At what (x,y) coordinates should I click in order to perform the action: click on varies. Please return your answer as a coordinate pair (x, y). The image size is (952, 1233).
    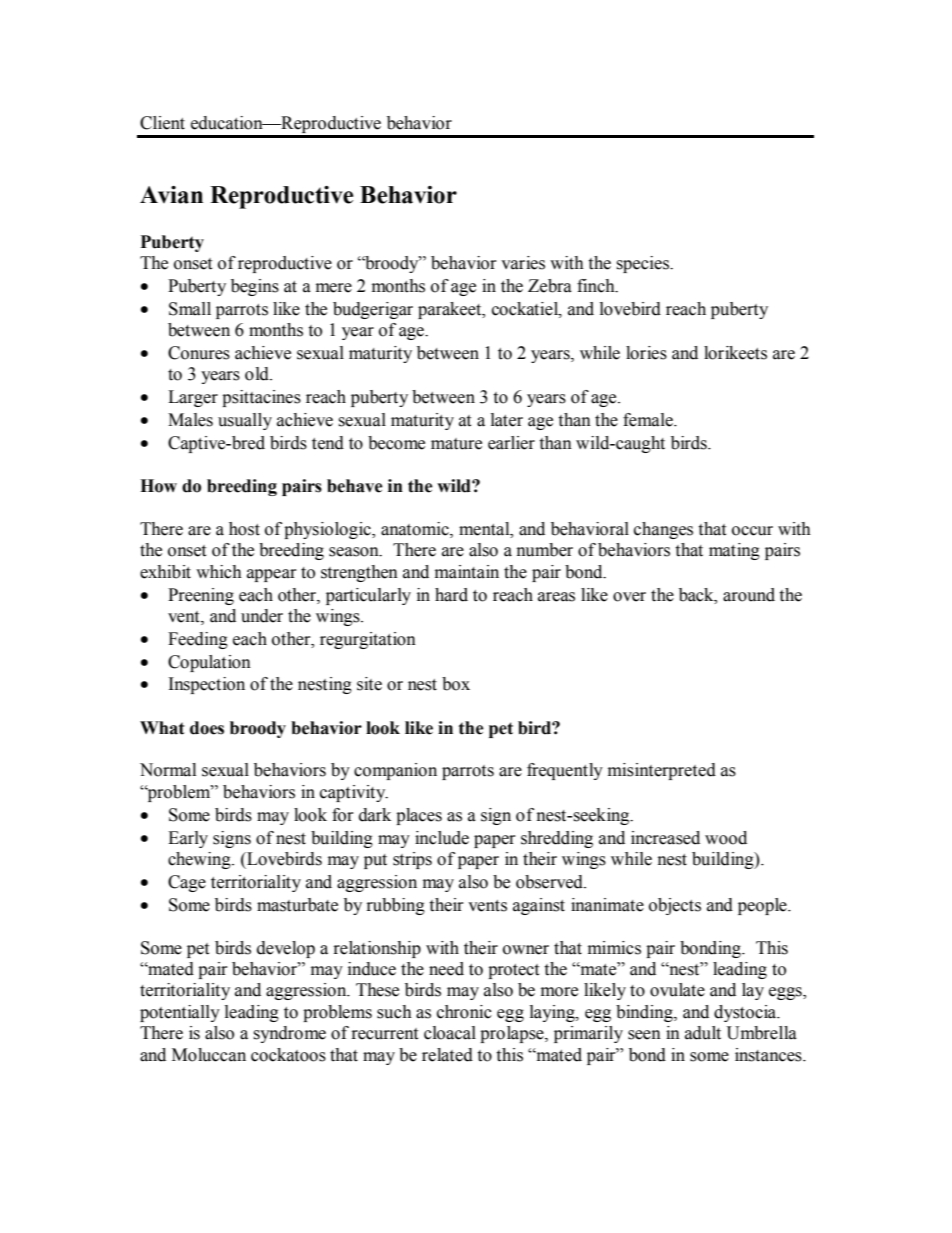
    Looking at the image, I should click on (523, 263).
